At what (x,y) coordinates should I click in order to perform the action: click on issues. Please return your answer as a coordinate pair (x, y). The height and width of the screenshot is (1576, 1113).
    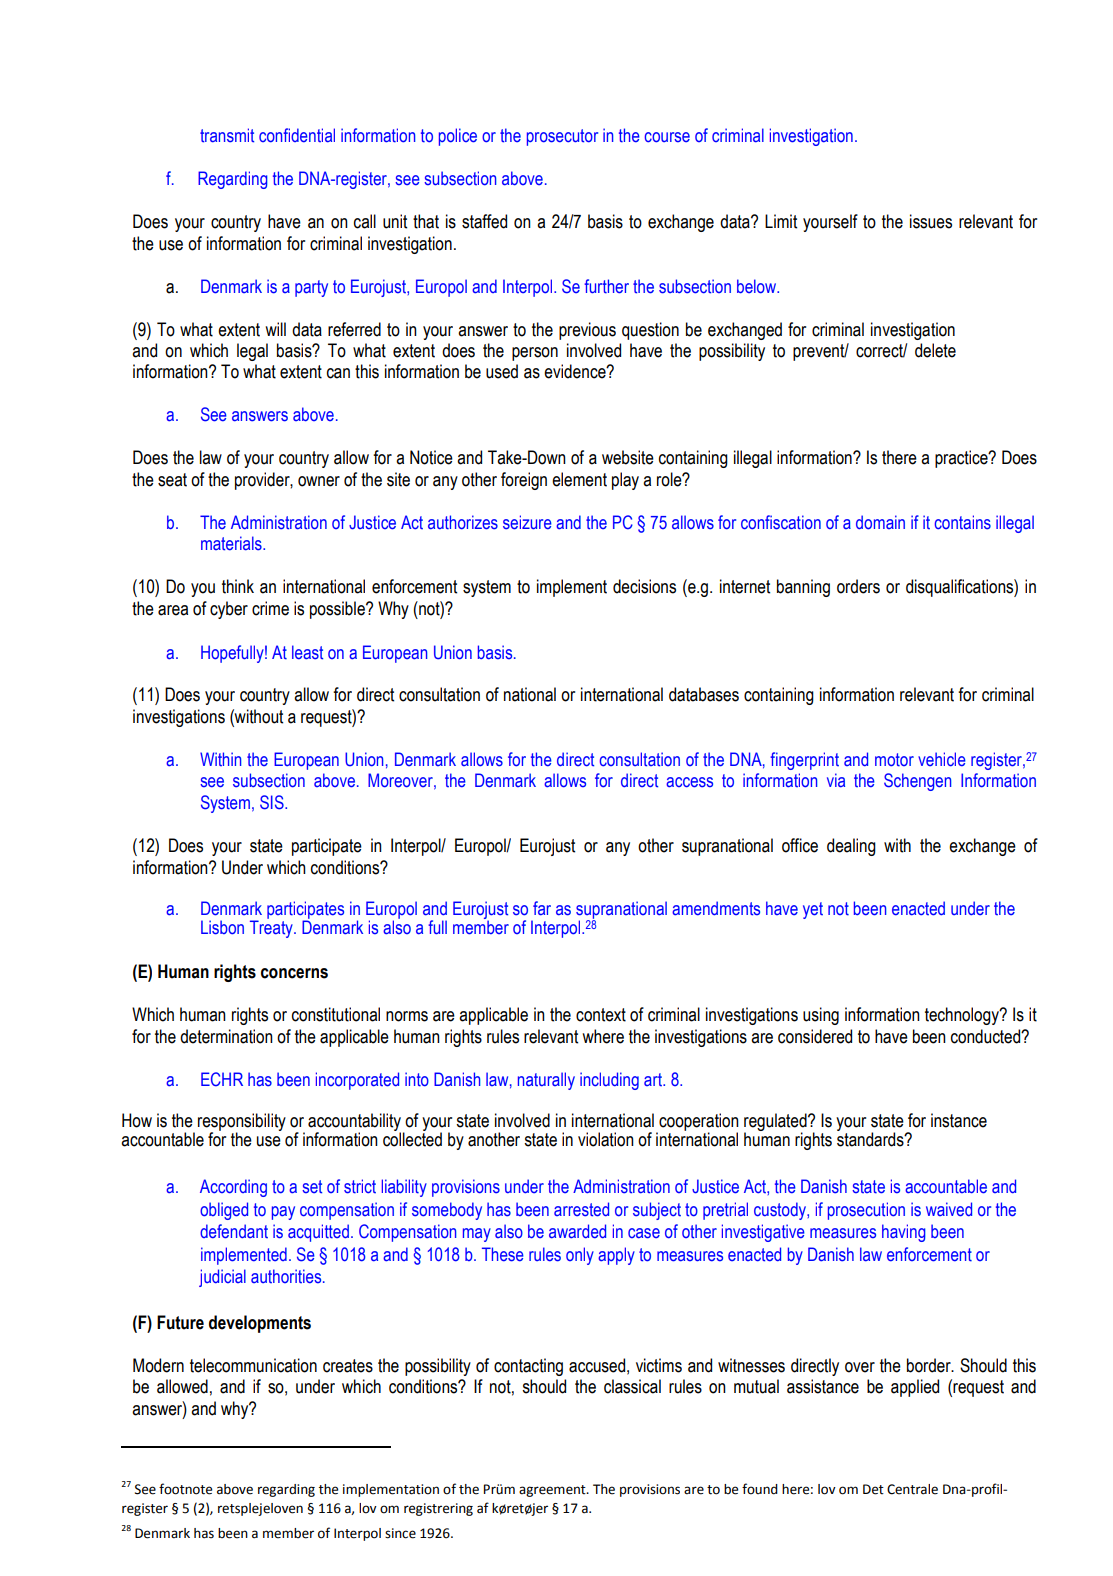
    Looking at the image, I should click on (931, 221).
